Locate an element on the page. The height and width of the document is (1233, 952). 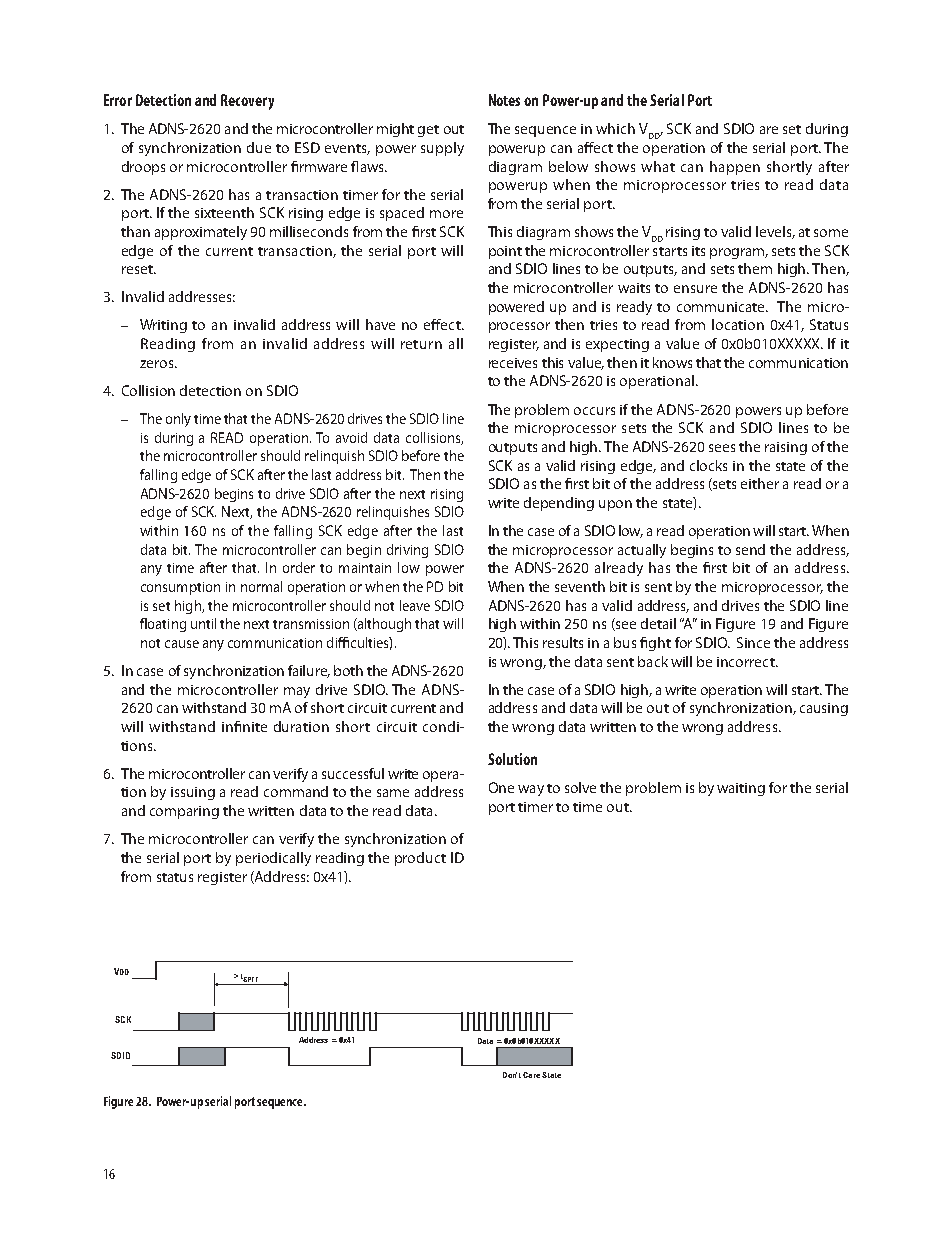
happen is located at coordinates (735, 168).
